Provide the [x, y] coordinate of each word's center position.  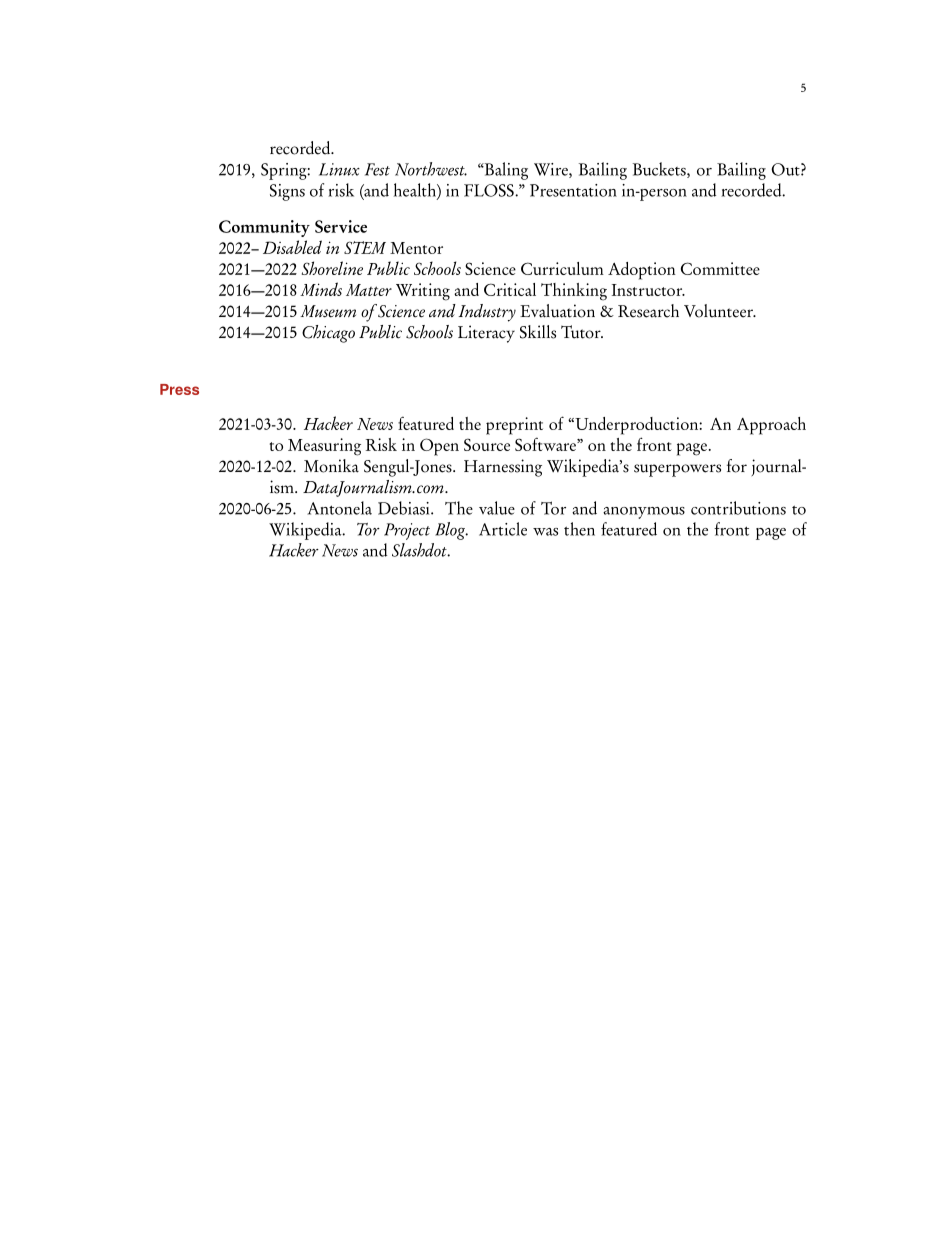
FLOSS [490, 190]
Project [407, 531]
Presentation [573, 190]
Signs [287, 192]
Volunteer [720, 311]
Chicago [328, 334]
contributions [738, 508]
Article [503, 529]
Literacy [486, 334]
